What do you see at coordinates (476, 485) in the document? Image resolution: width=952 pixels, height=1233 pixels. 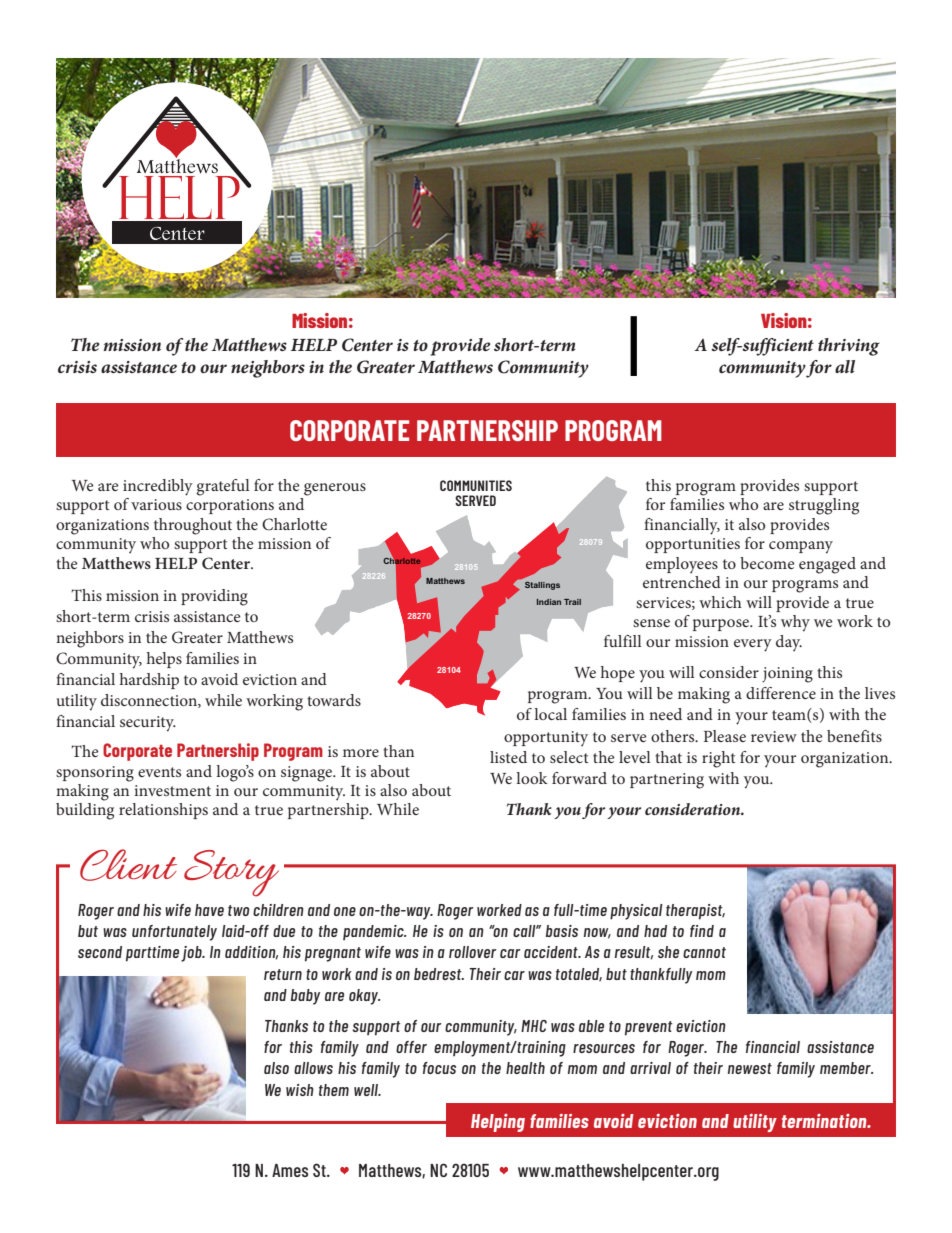 I see `COMMUNITIES` at bounding box center [476, 485].
